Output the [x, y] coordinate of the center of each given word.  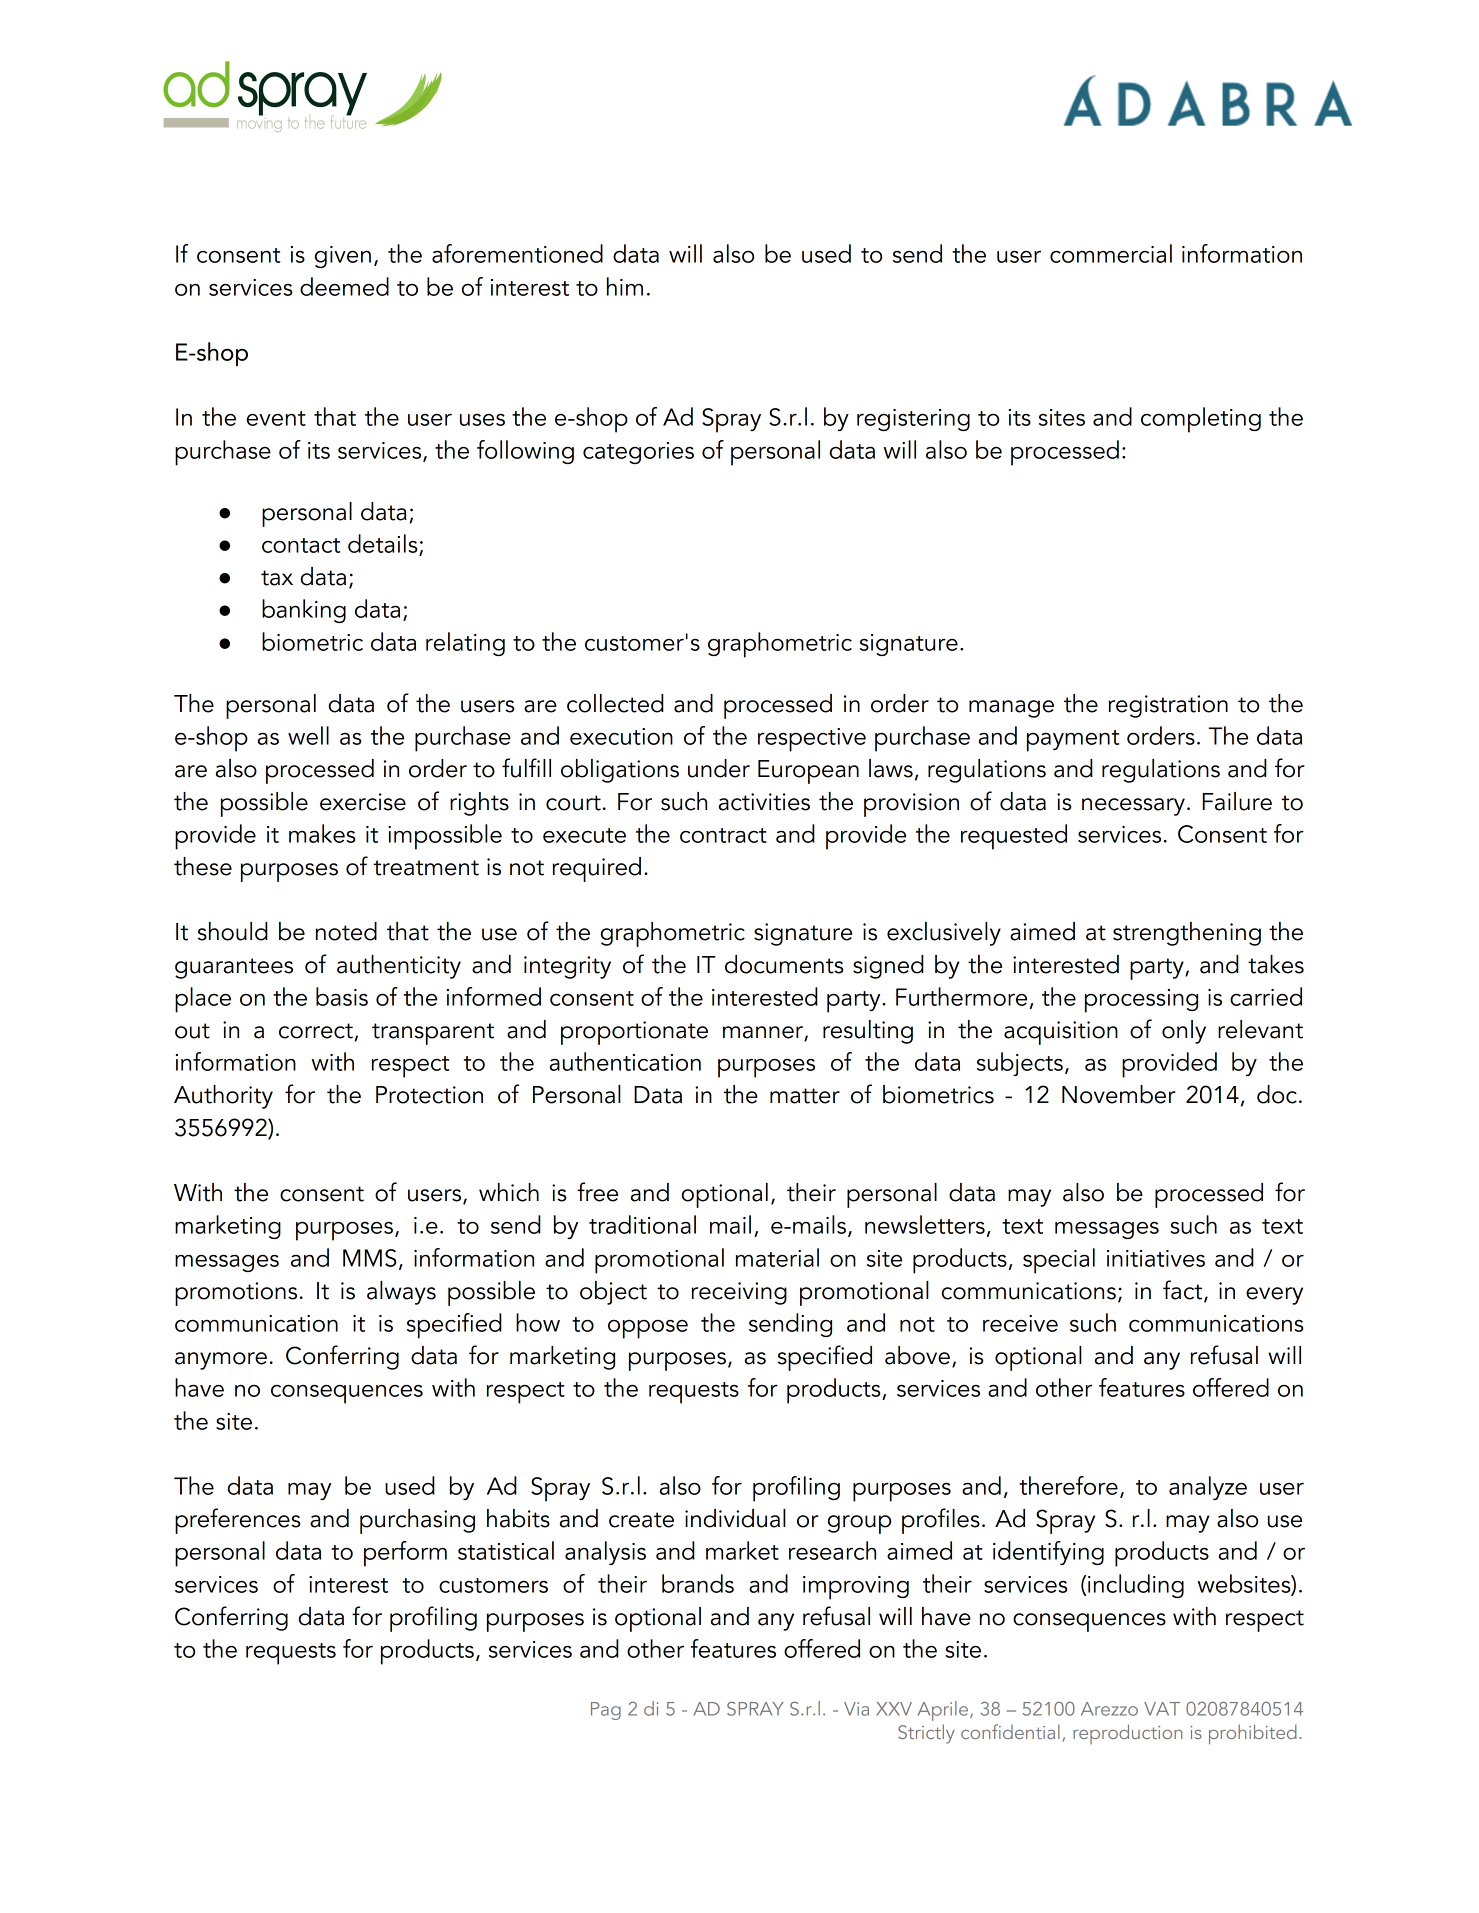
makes [322, 833]
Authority [223, 1097]
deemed [344, 286]
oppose [648, 1329]
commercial [1111, 253]
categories [638, 453]
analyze [1208, 1488]
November [1119, 1094]
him [625, 286]
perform [405, 1554]
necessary [1133, 807]
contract [723, 835]
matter [805, 1096]
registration [1168, 706]
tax [277, 578]
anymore [221, 1361]
